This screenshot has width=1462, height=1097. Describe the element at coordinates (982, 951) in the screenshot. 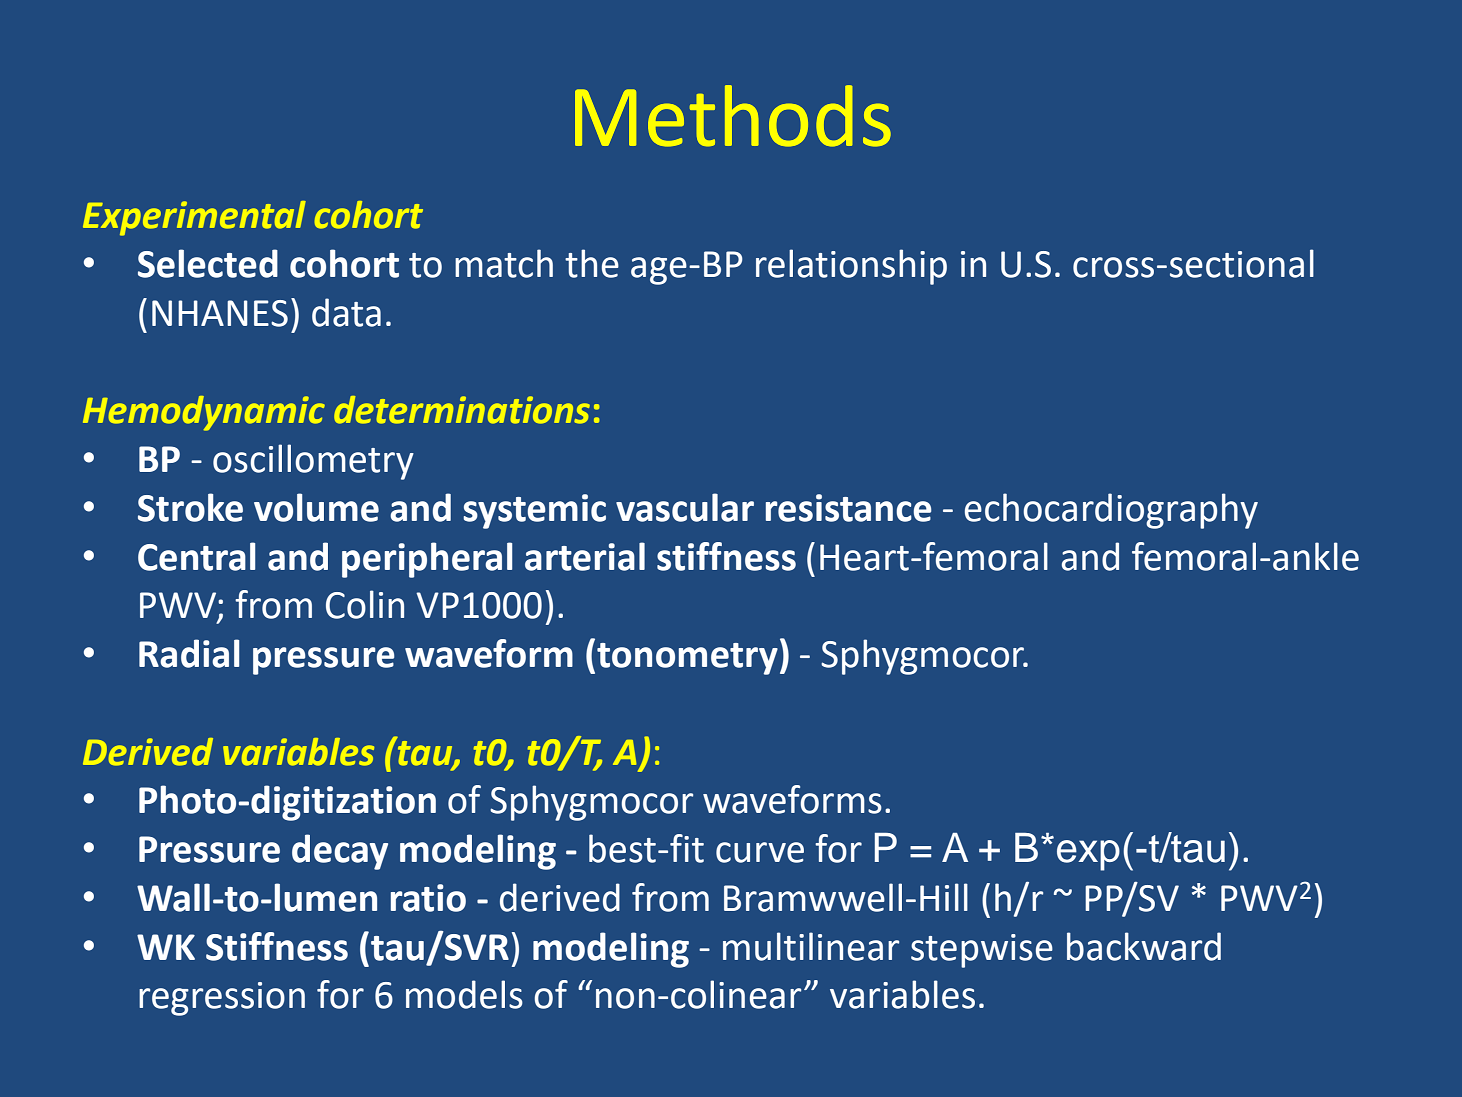

I see `stepwise` at that location.
